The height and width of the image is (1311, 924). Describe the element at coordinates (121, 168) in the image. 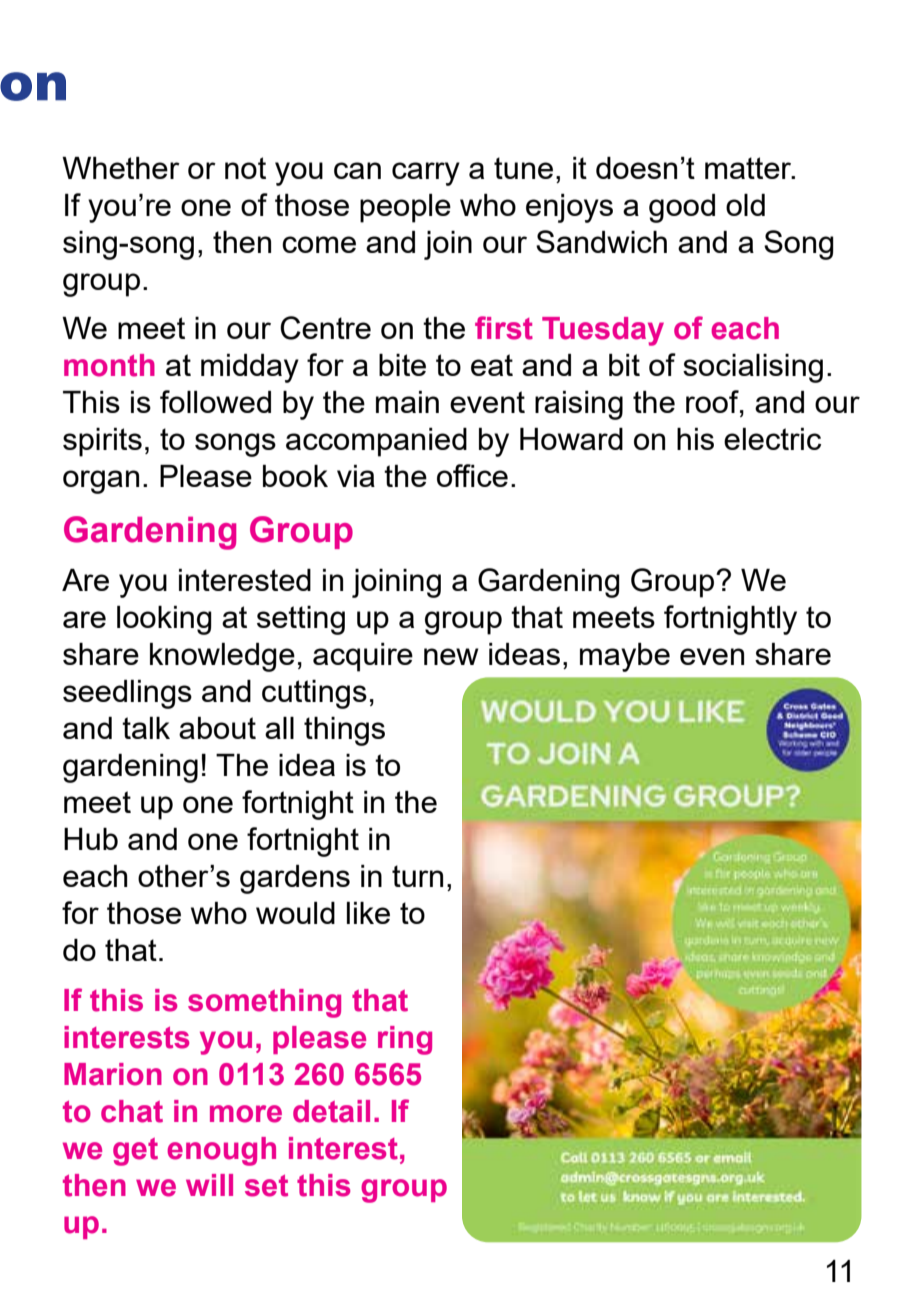

I see `Whether` at that location.
